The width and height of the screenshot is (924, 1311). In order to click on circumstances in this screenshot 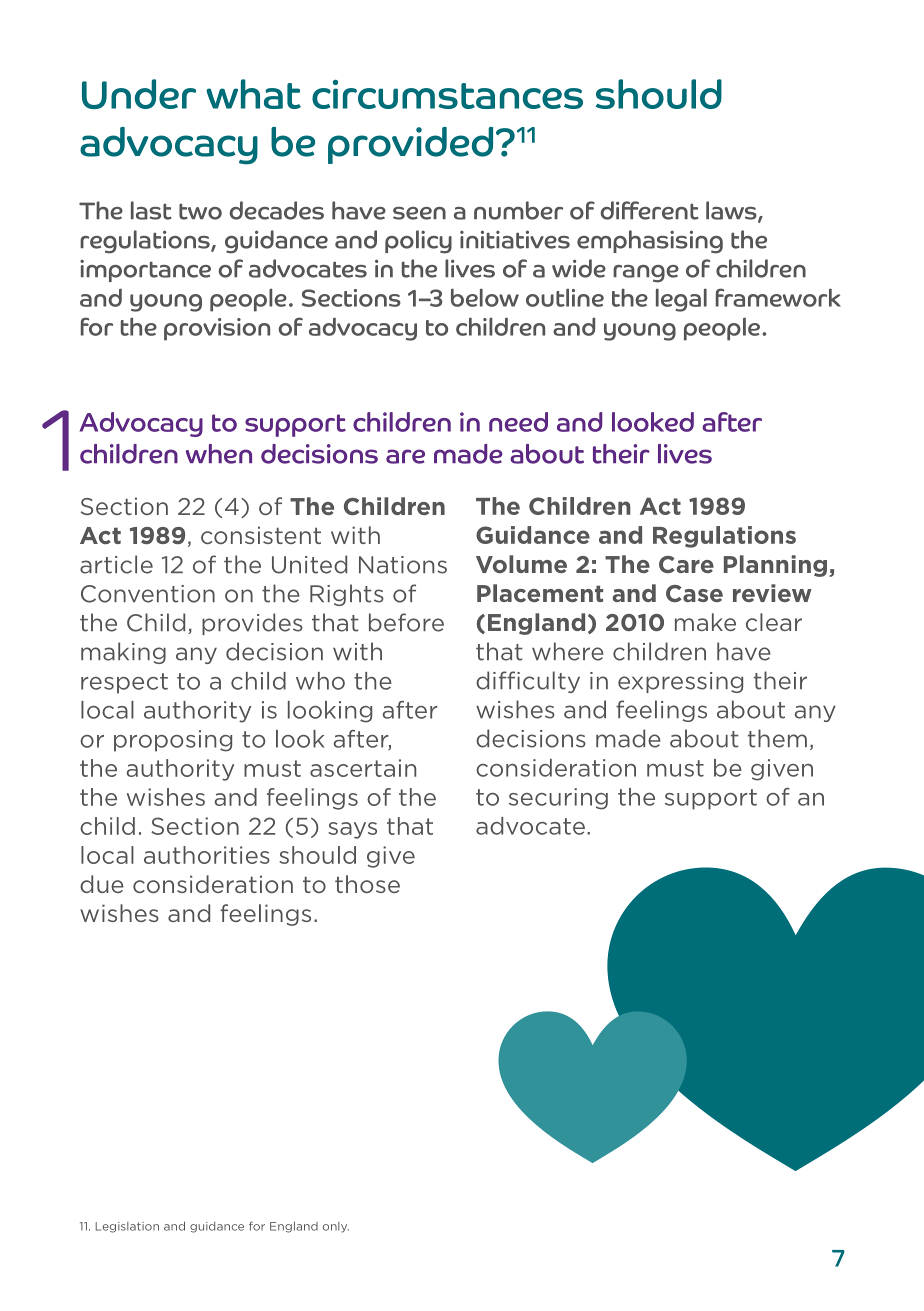, I will do `click(447, 94)`.
